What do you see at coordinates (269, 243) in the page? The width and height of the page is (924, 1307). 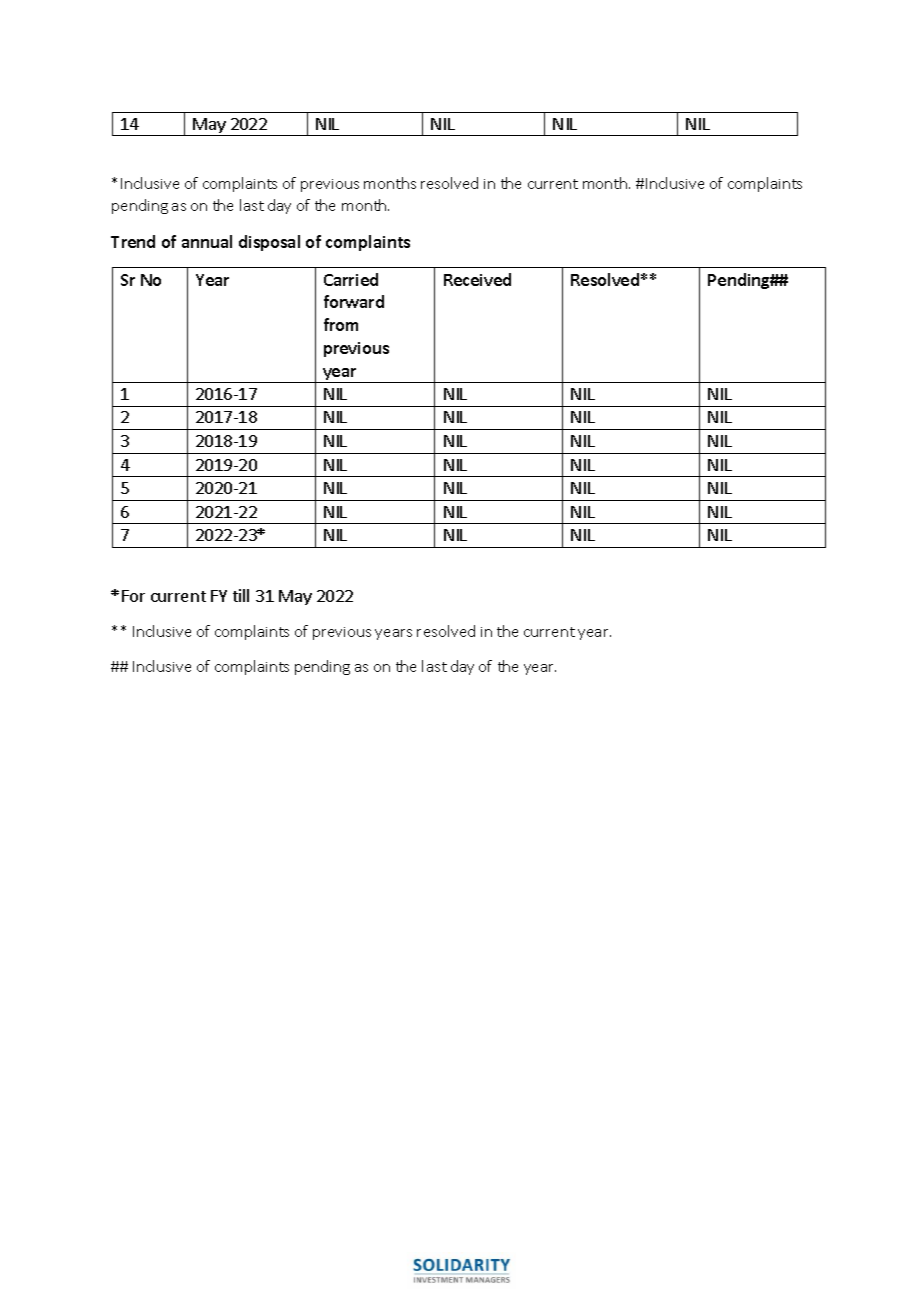 I see `disposal` at bounding box center [269, 243].
